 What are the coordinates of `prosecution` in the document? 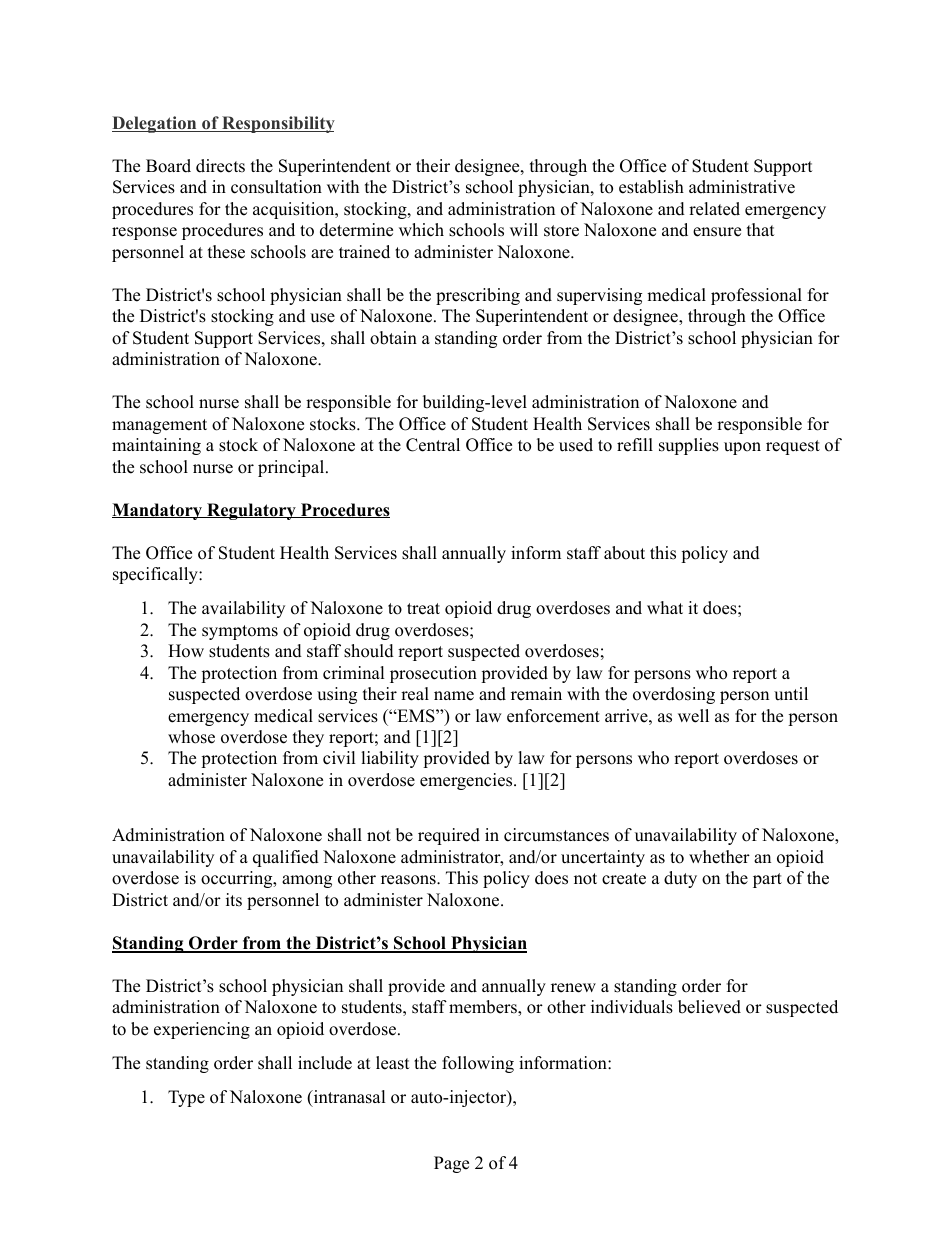 It's located at (433, 674).
